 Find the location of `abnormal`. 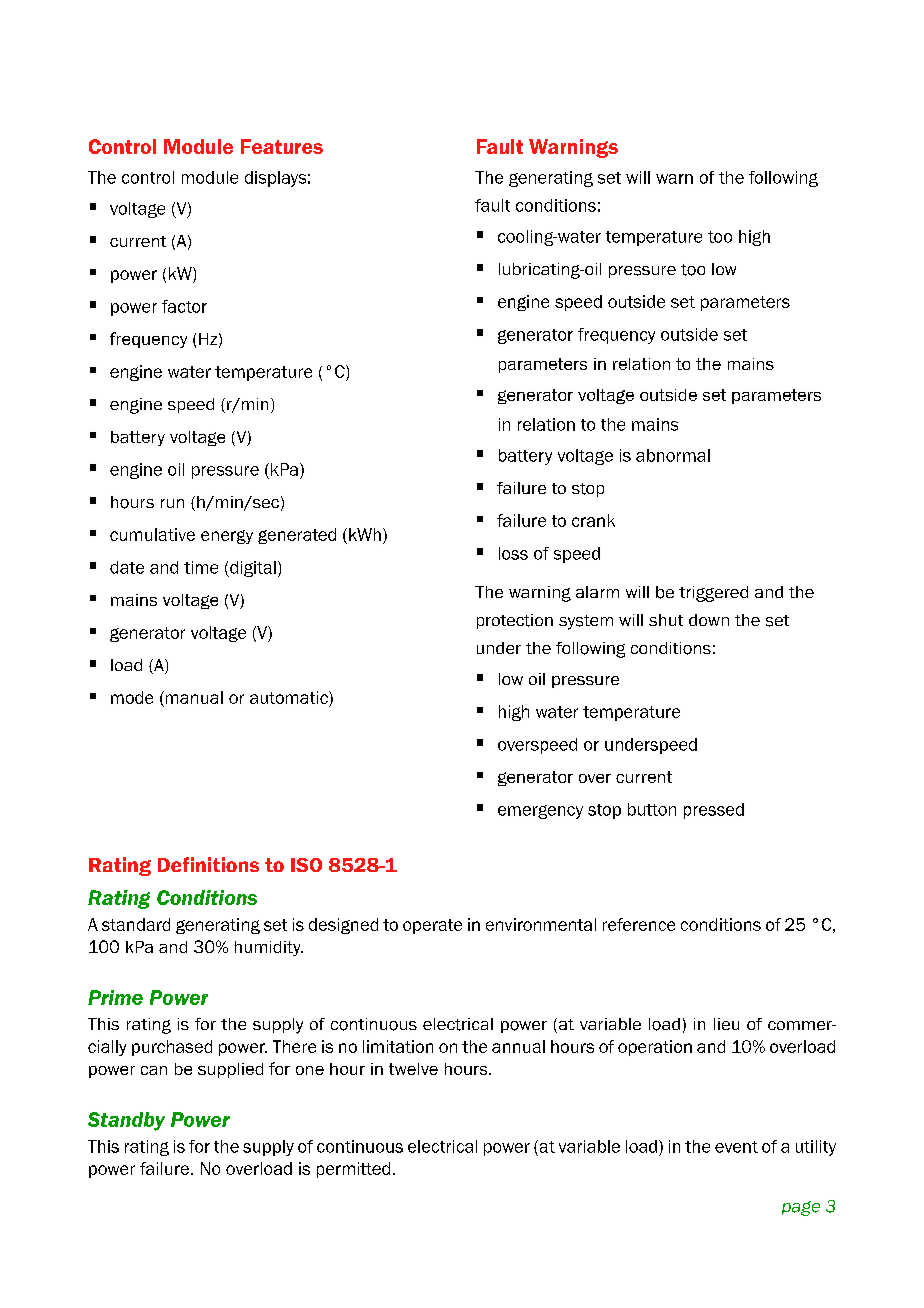

abnormal is located at coordinates (673, 455).
